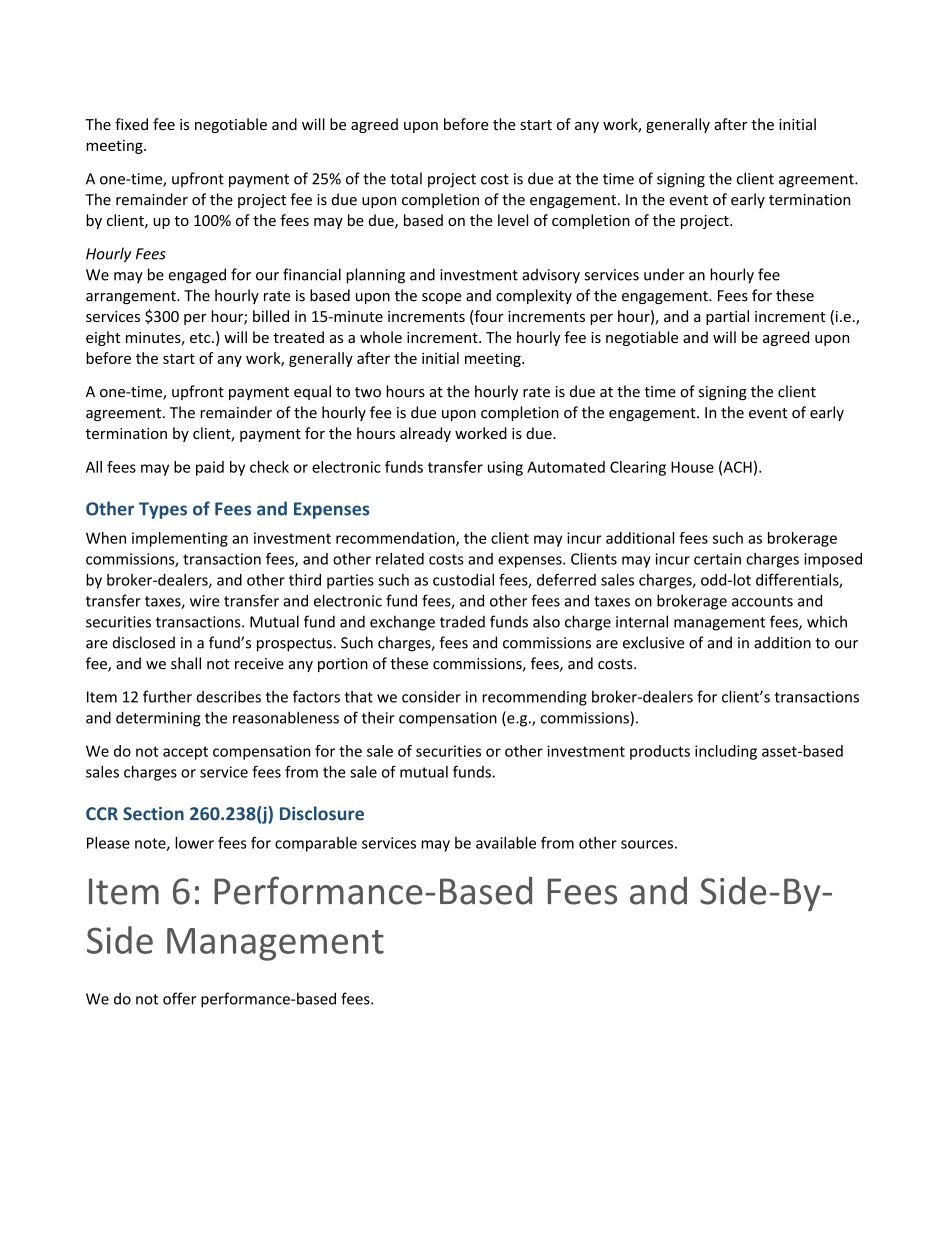 Image resolution: width=952 pixels, height=1233 pixels. What do you see at coordinates (406, 178) in the image?
I see `total` at bounding box center [406, 178].
